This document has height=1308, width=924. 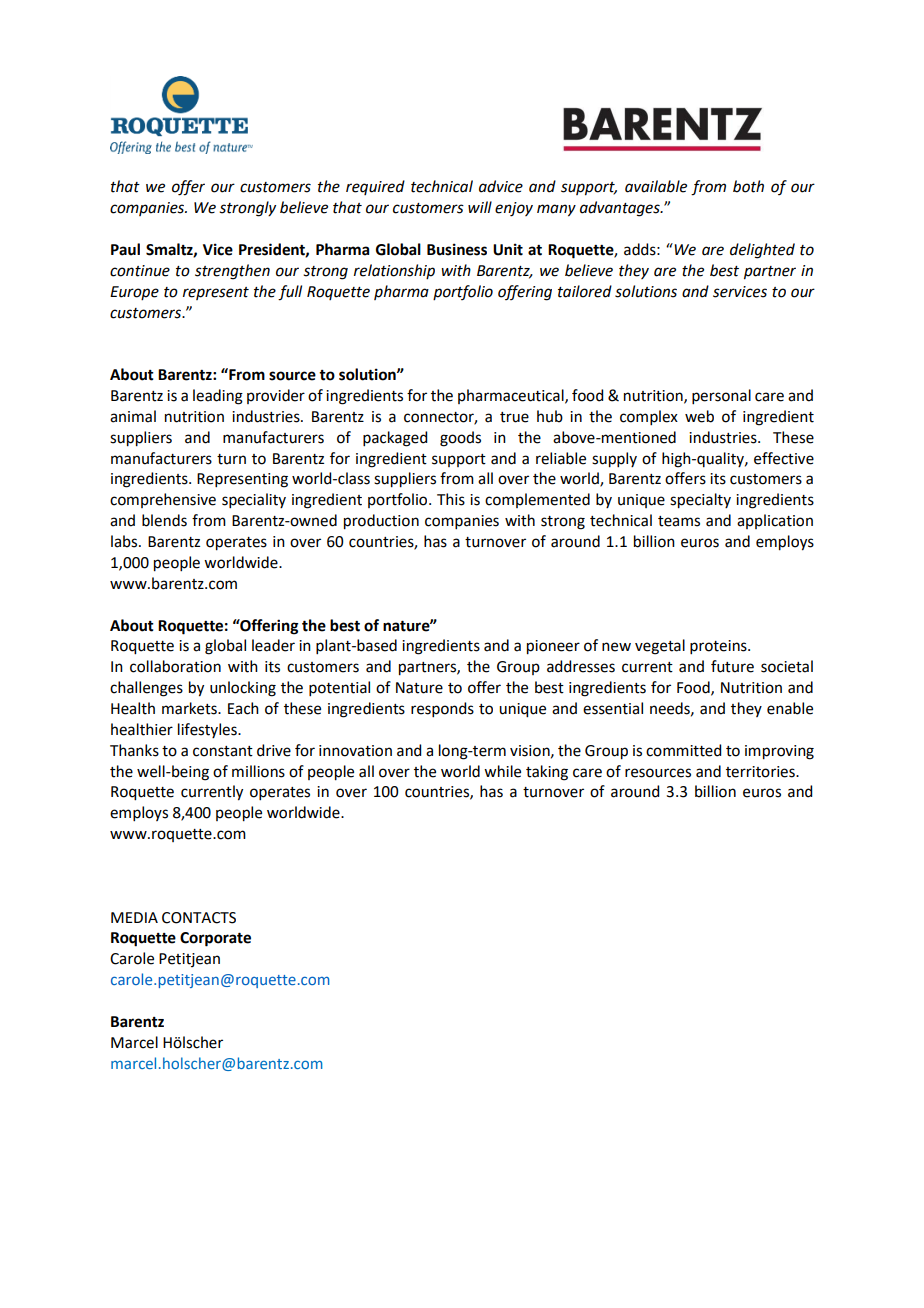 What do you see at coordinates (164, 520) in the document?
I see `blends` at bounding box center [164, 520].
